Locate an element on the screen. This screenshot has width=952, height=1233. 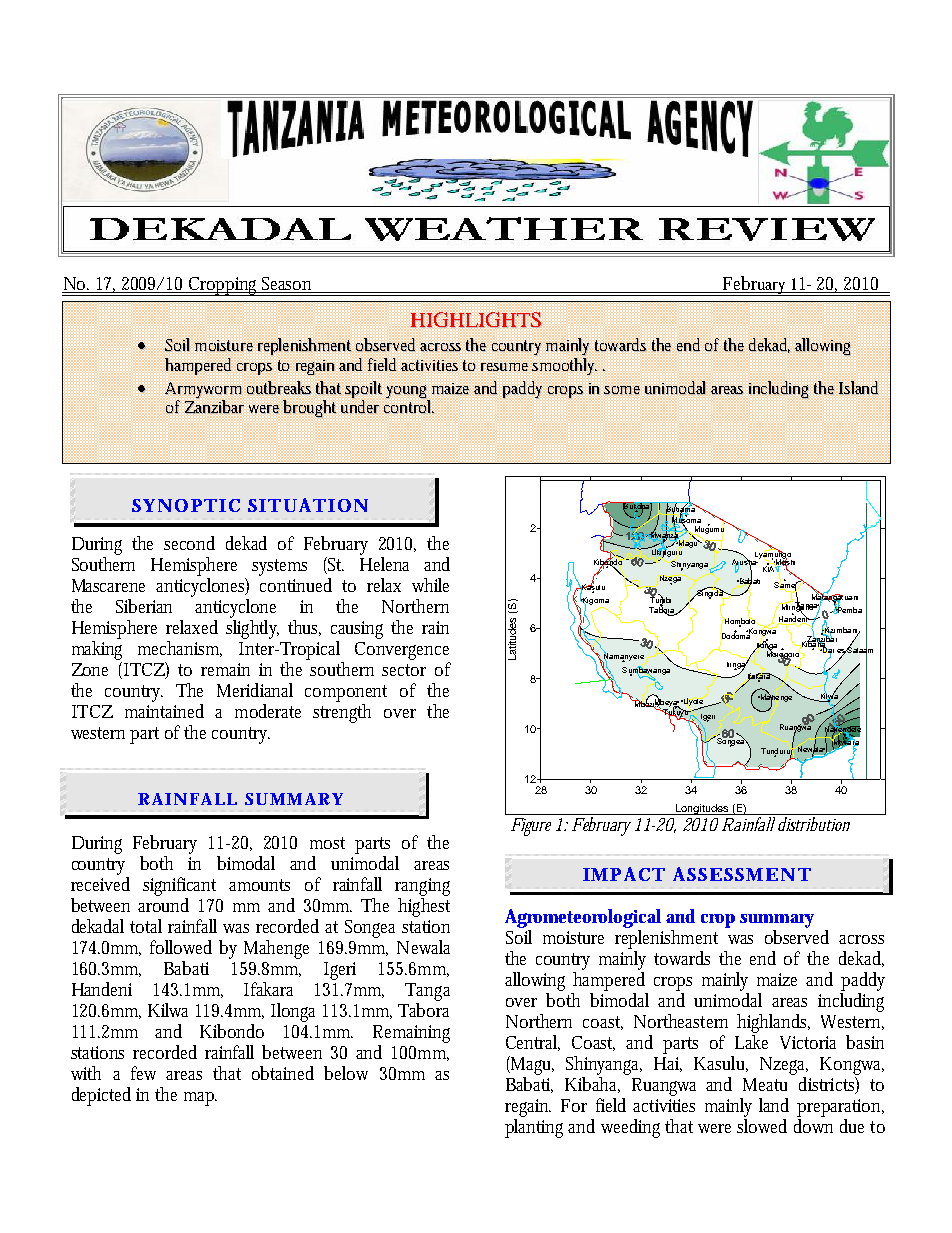
planting is located at coordinates (537, 1128).
